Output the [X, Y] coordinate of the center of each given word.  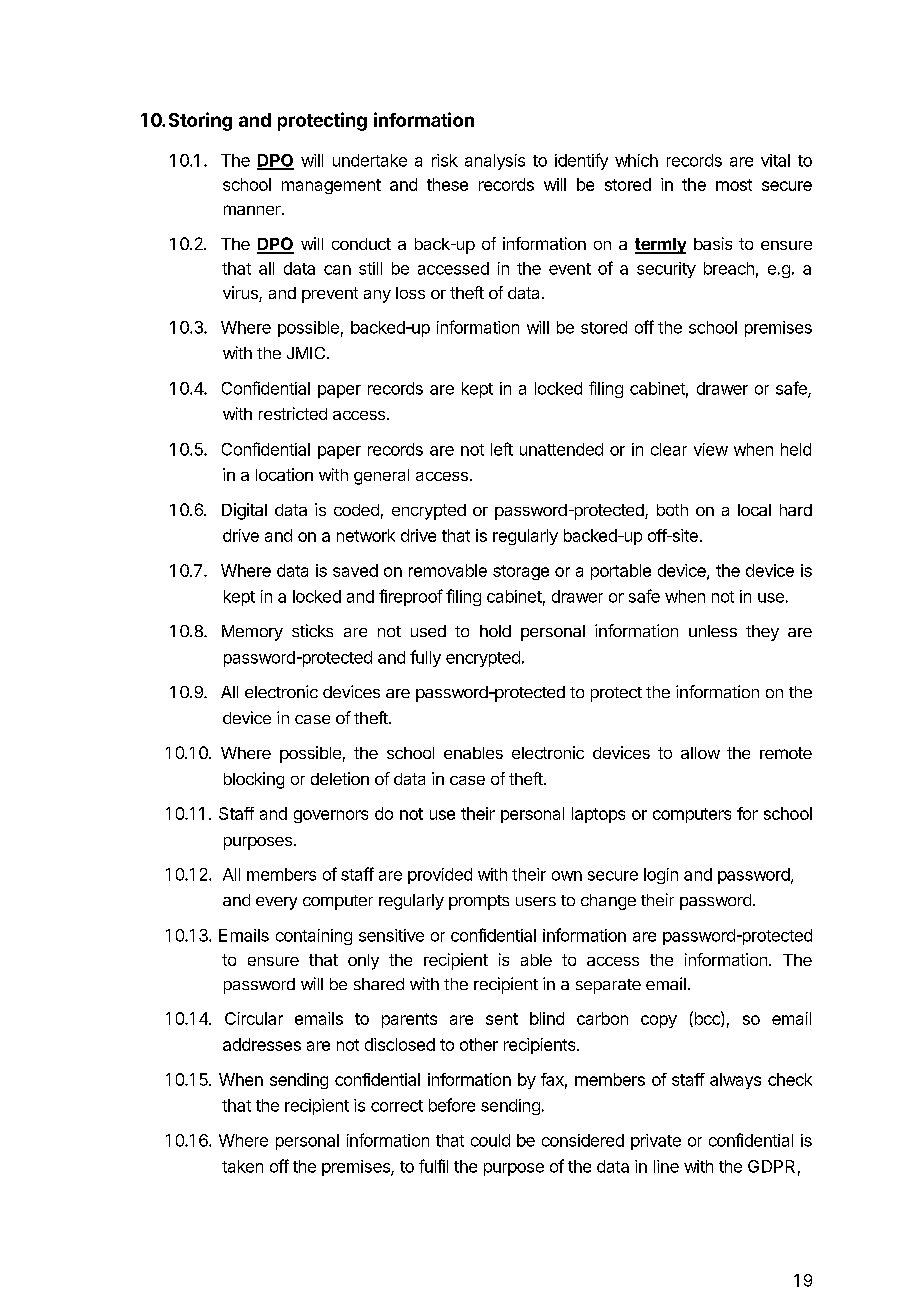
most [734, 185]
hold [495, 631]
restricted [293, 413]
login [661, 876]
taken [242, 1166]
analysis [495, 162]
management [331, 186]
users [536, 901]
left [502, 449]
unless [713, 631]
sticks [312, 630]
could [490, 1140]
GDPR [771, 1166]
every [276, 903]
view [711, 449]
